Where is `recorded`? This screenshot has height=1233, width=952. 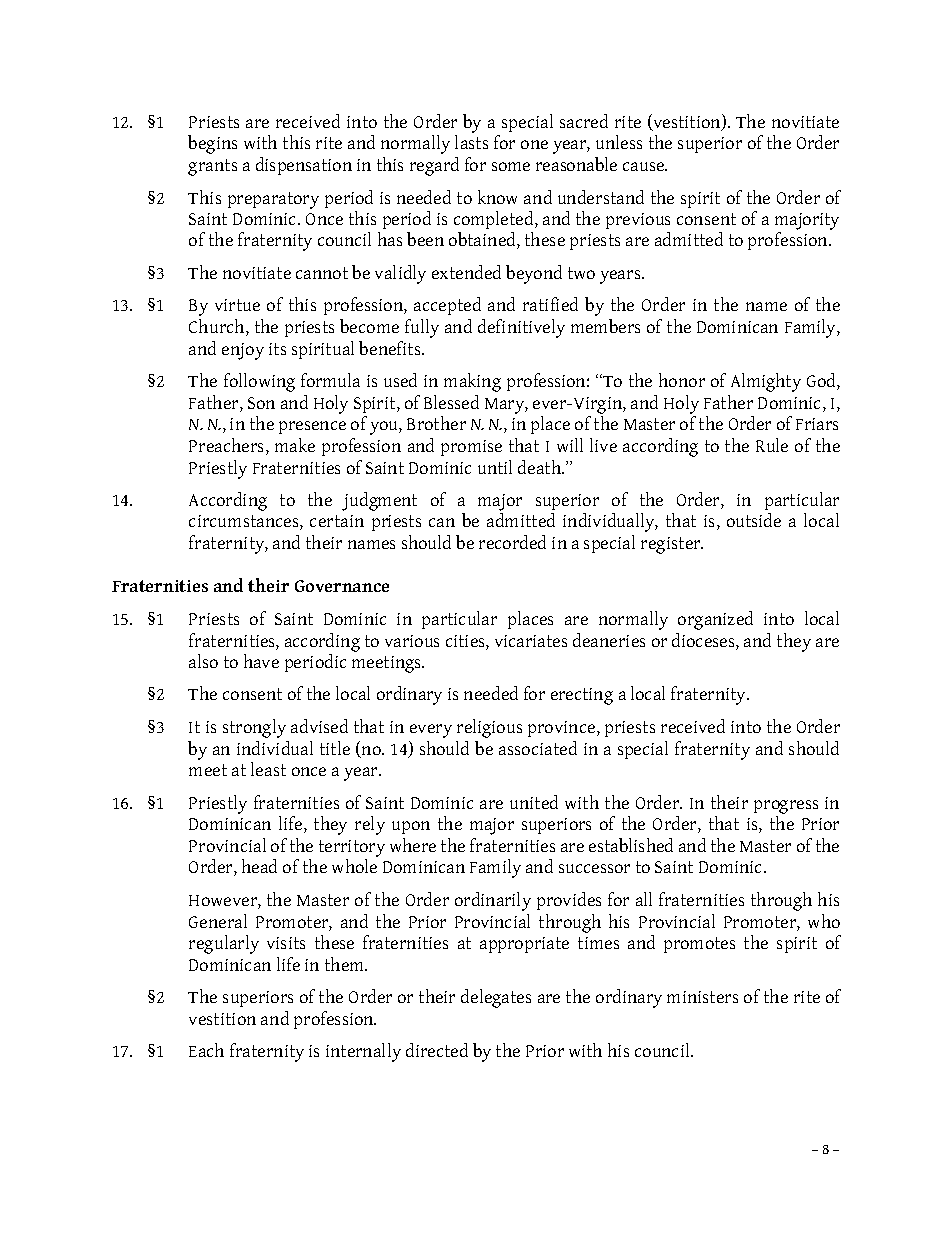
recorded is located at coordinates (512, 542).
